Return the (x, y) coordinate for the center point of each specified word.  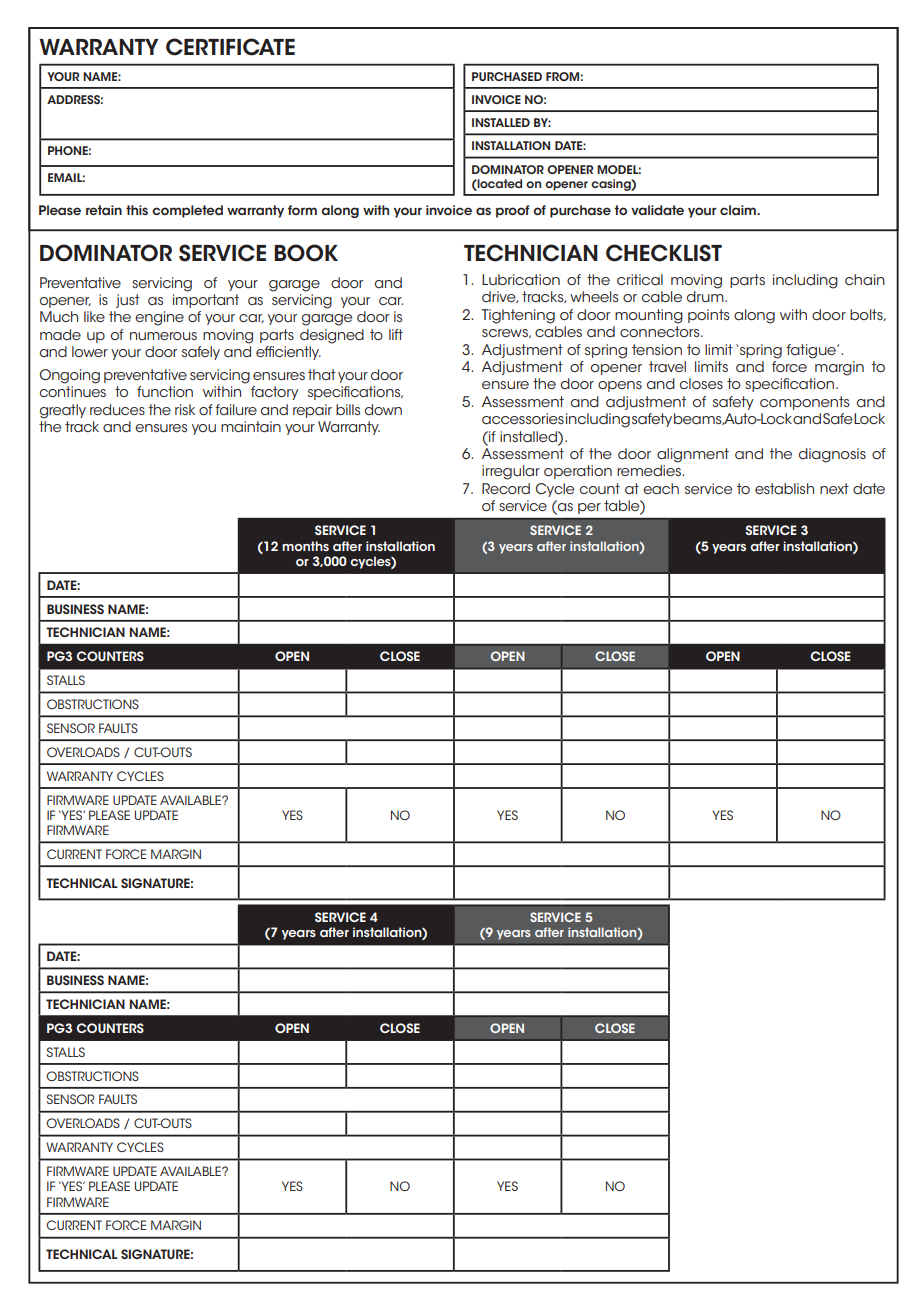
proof (512, 211)
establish (784, 488)
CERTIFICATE (230, 47)
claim (739, 210)
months (305, 546)
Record (506, 488)
